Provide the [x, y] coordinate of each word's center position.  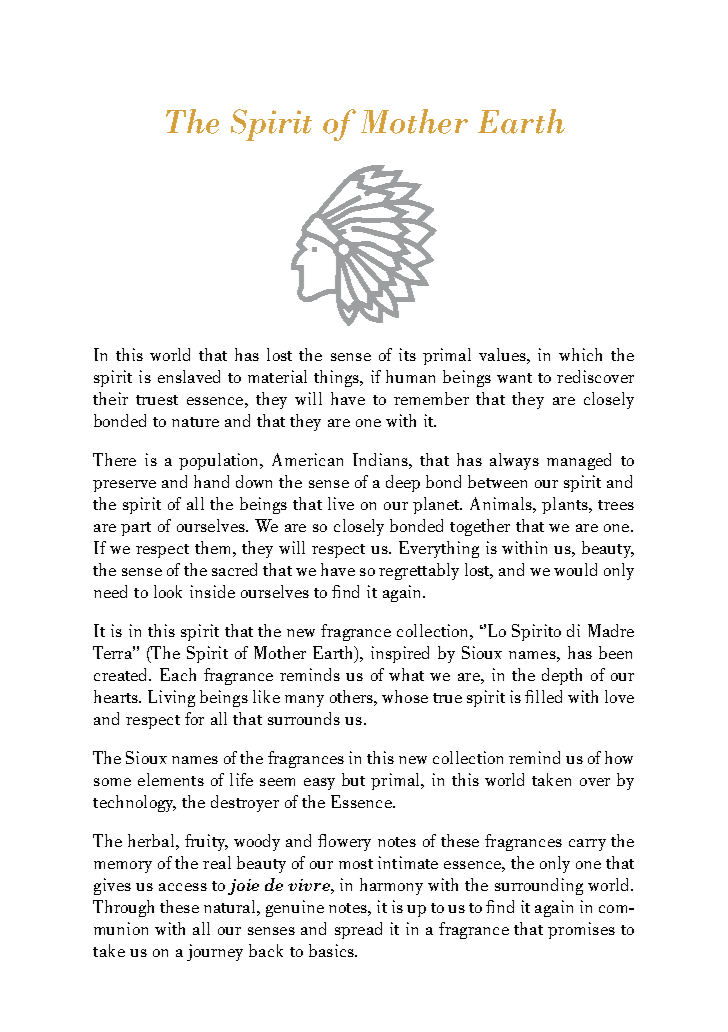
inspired [400, 654]
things [338, 378]
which [580, 354]
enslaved [189, 376]
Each [178, 674]
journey [215, 952]
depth [562, 676]
